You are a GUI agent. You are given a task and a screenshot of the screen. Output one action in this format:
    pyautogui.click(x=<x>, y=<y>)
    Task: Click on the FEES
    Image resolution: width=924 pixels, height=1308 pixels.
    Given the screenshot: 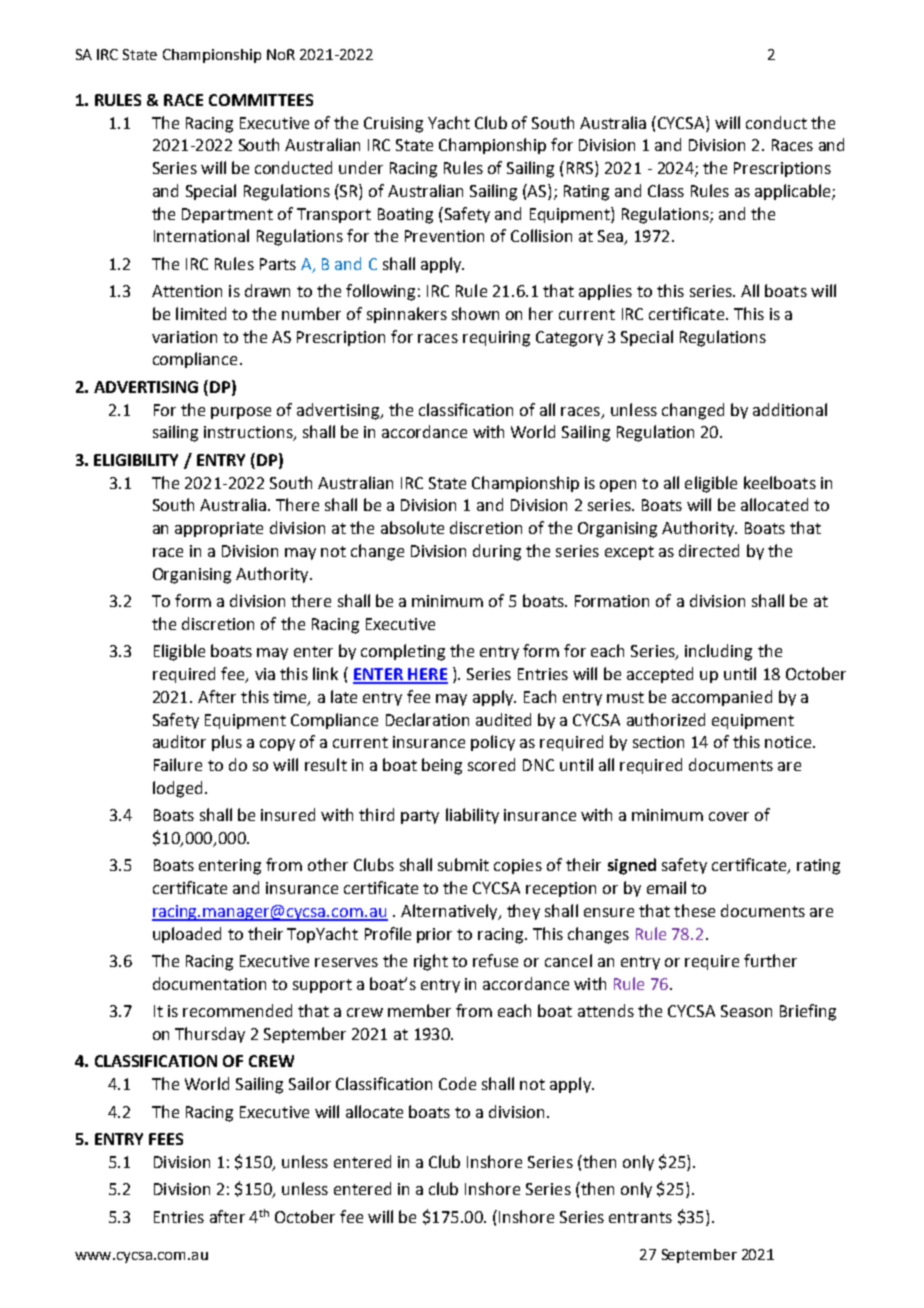 What is the action you would take?
    pyautogui.click(x=166, y=1139)
